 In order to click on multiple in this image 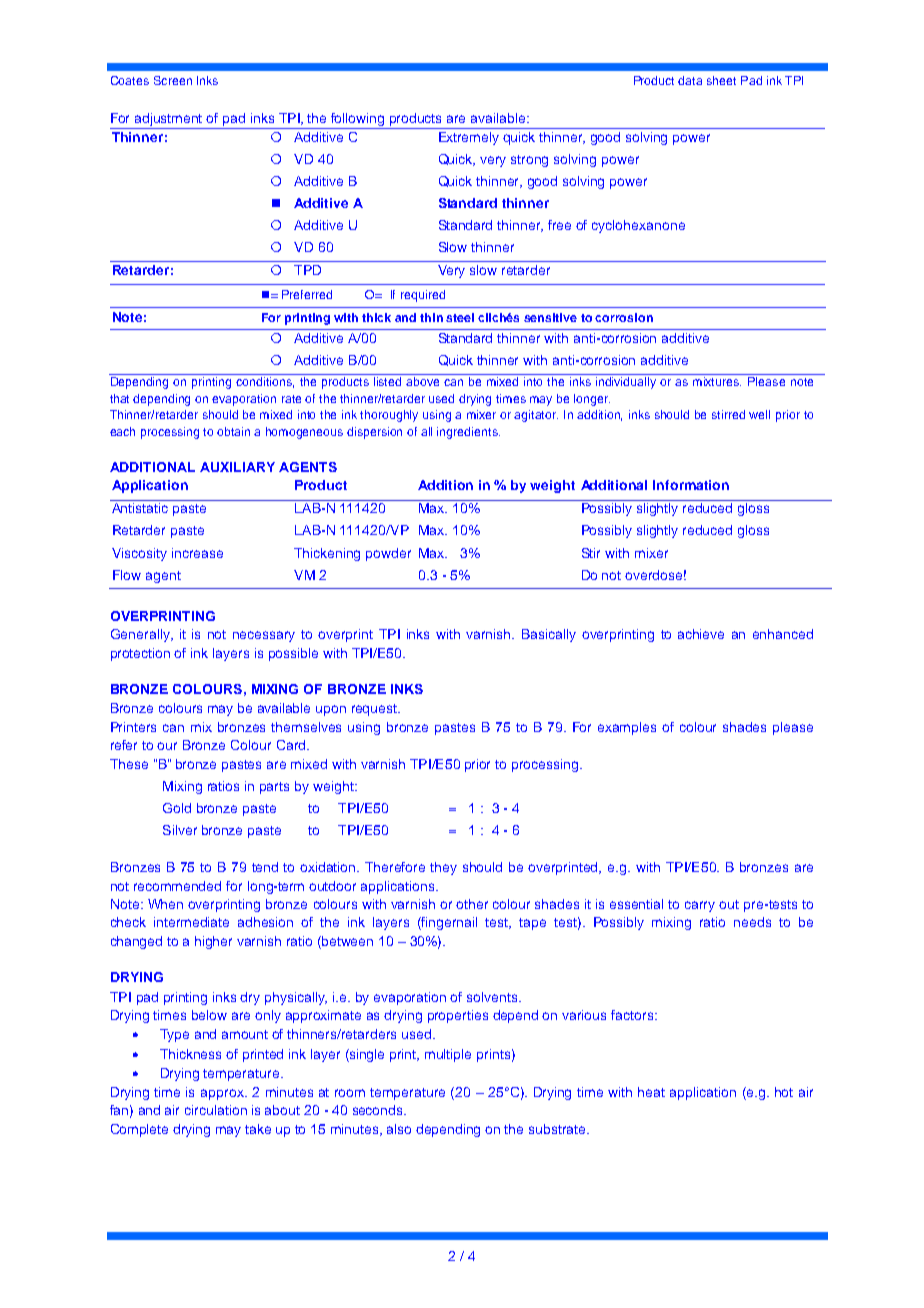, I will do `click(448, 1055)`.
